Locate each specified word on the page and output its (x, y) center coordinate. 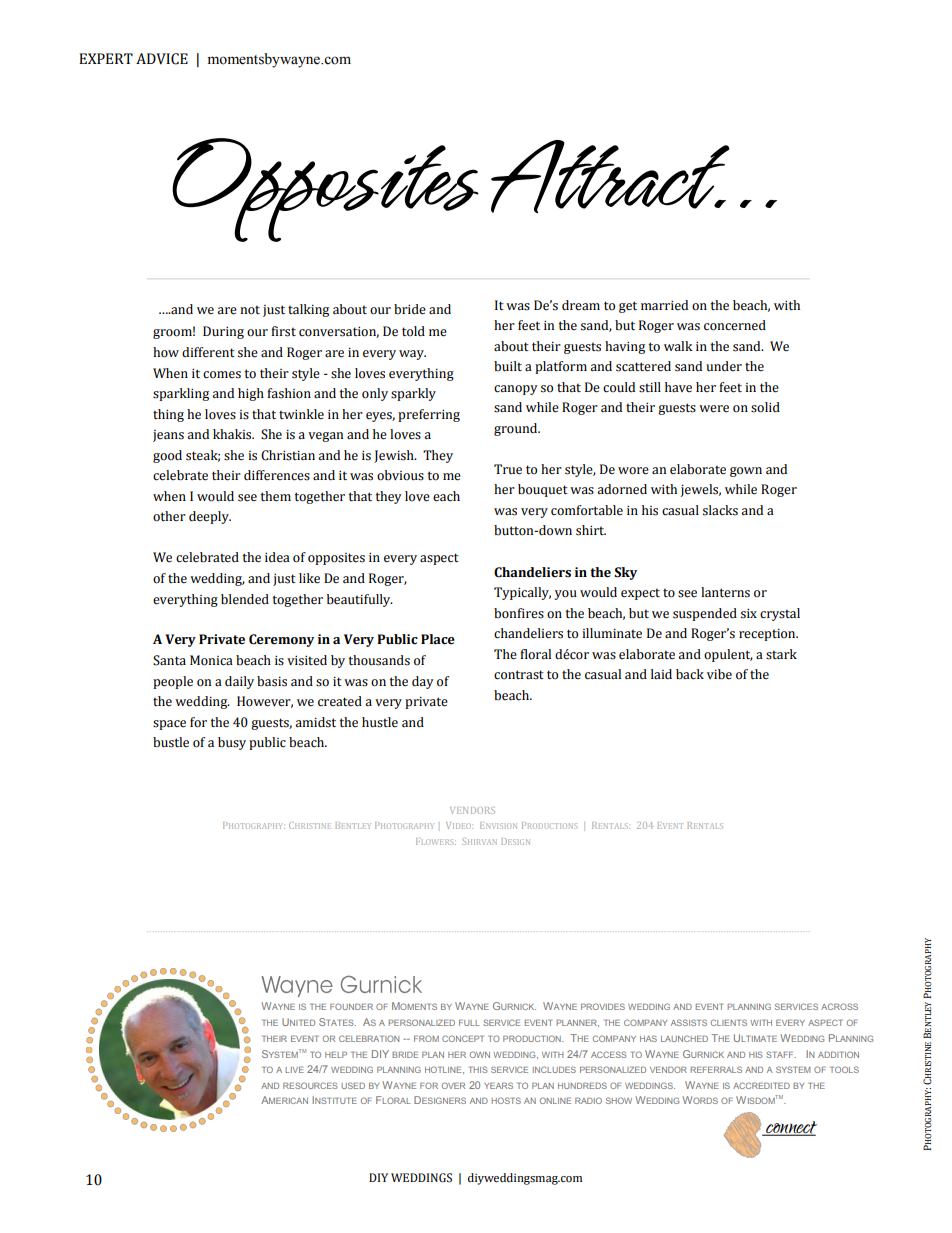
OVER (453, 1085)
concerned (735, 325)
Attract (610, 177)
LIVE (294, 1070)
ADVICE (162, 59)
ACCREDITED (761, 1085)
